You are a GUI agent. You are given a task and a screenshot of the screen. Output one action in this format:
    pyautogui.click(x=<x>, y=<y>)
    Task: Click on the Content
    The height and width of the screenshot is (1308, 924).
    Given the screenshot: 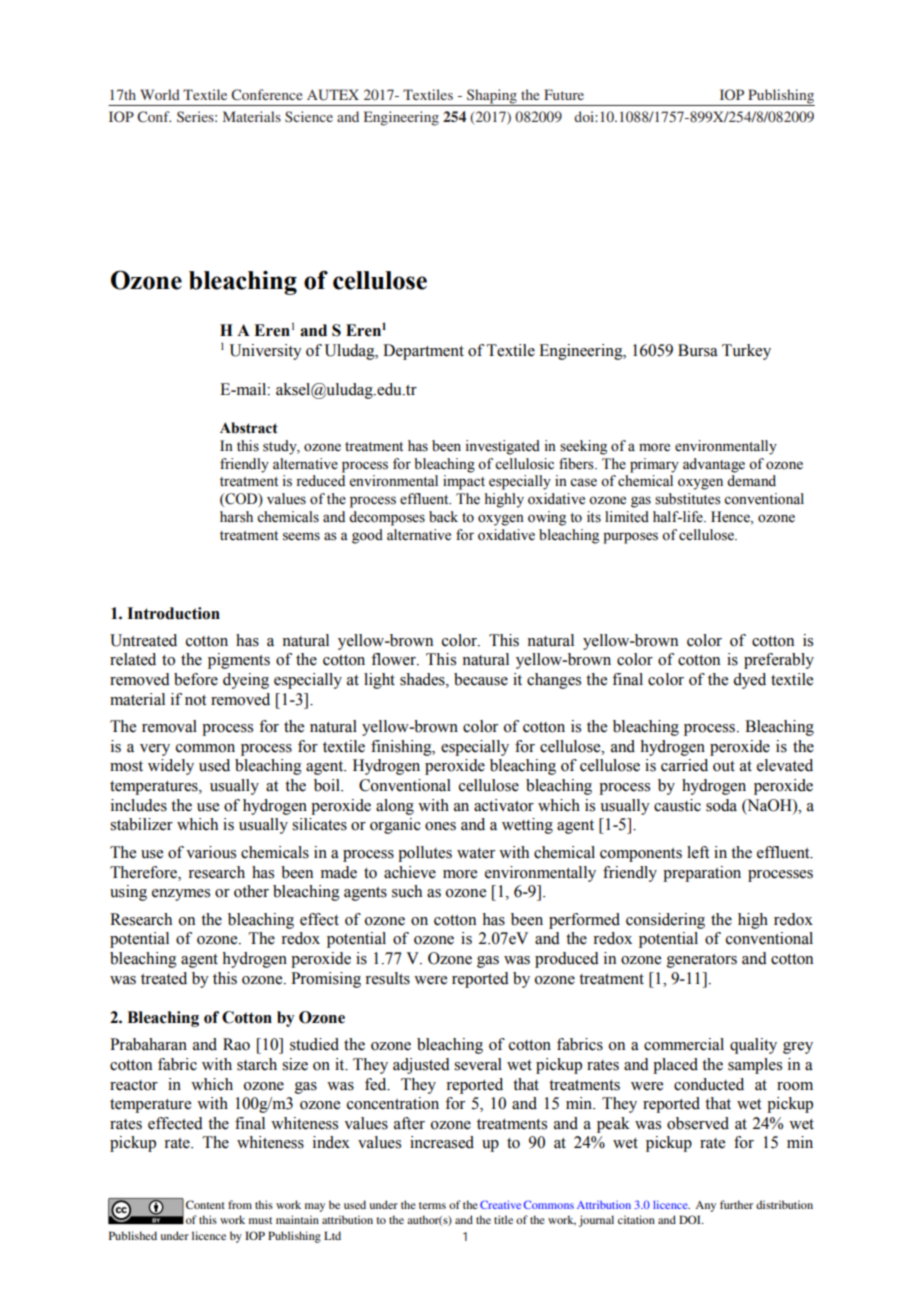 What is the action you would take?
    pyautogui.click(x=205, y=1204)
